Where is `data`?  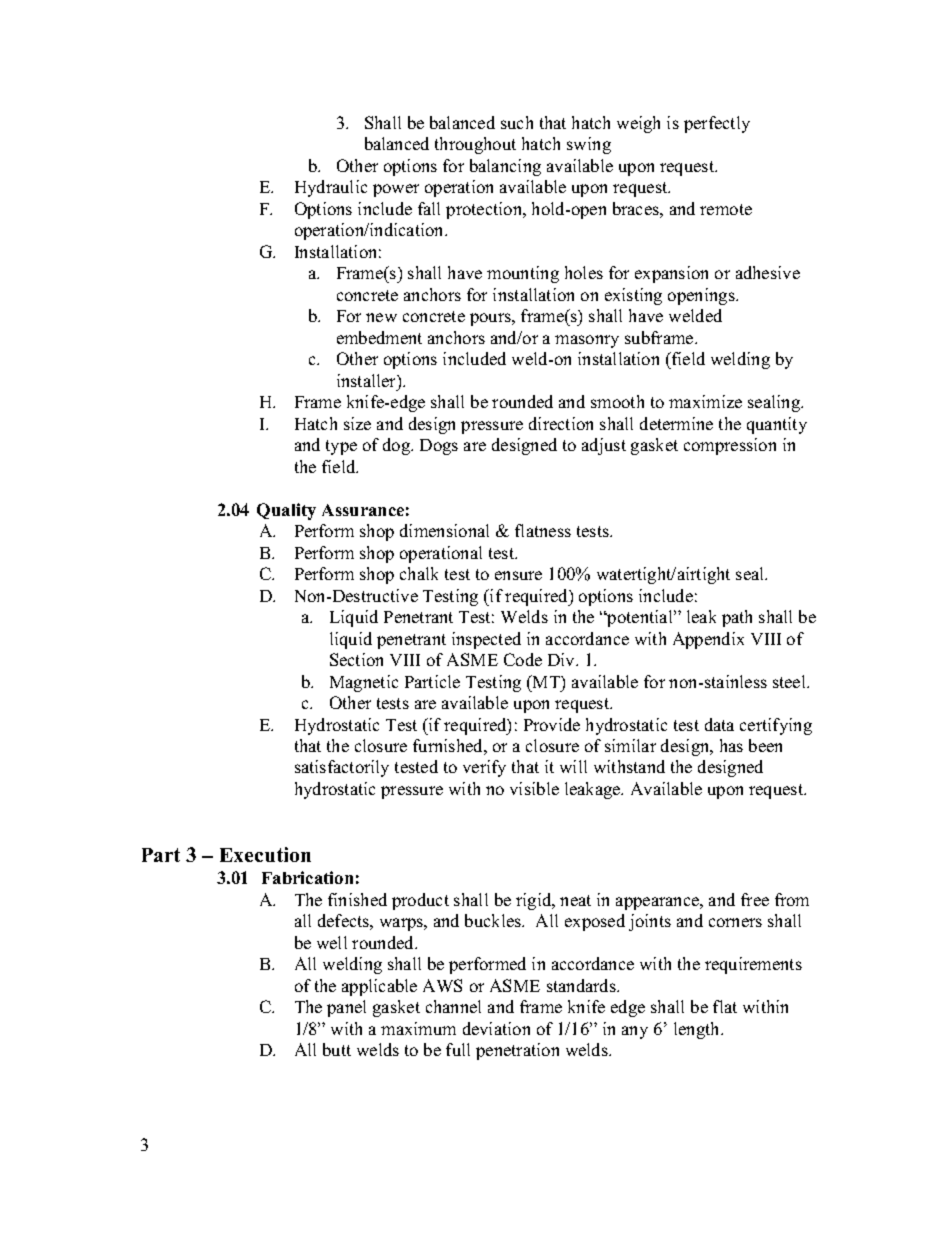 data is located at coordinates (719, 724).
